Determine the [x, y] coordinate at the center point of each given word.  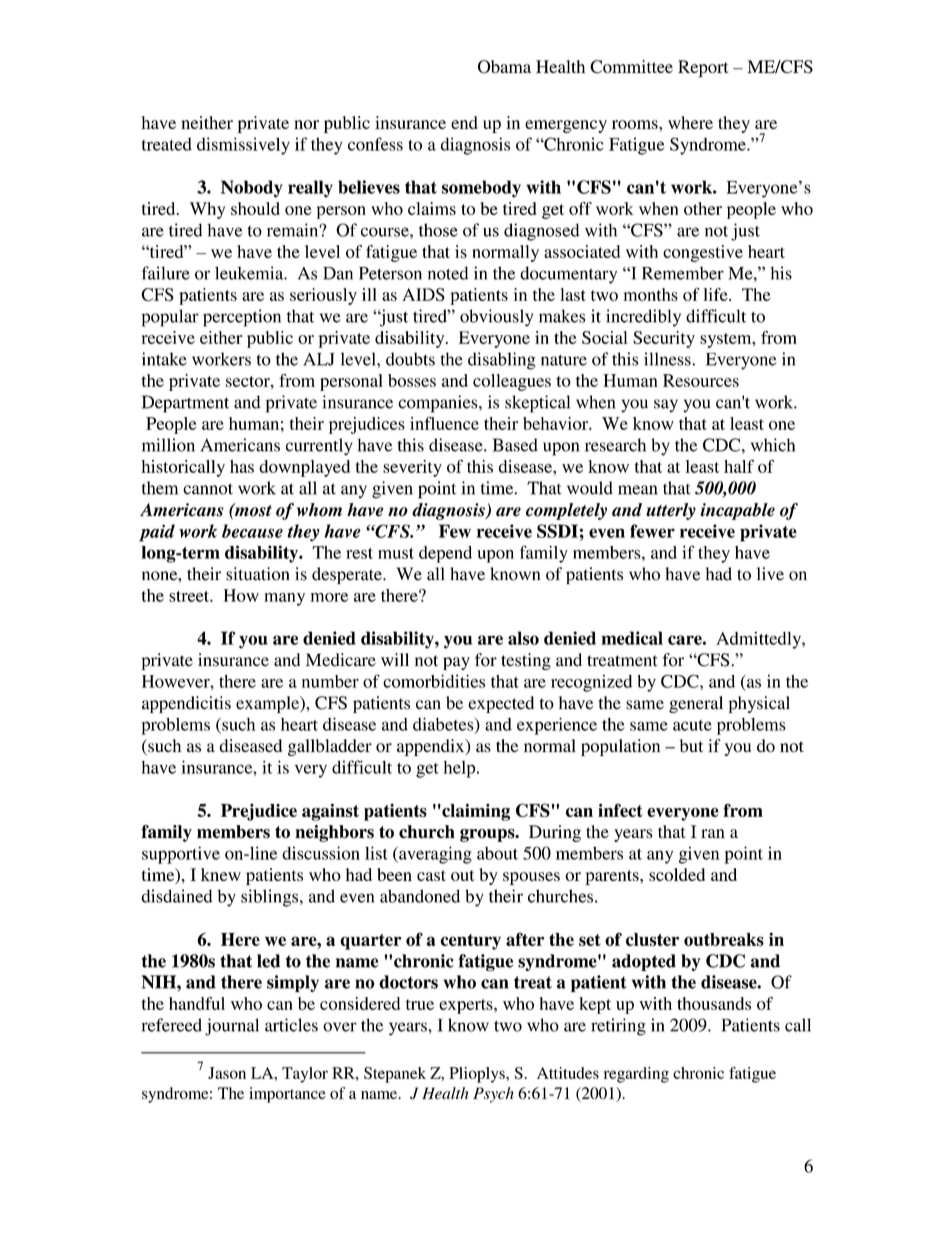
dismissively [243, 146]
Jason [227, 1073]
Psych [493, 1095]
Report [703, 68]
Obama [504, 67]
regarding [636, 1075]
